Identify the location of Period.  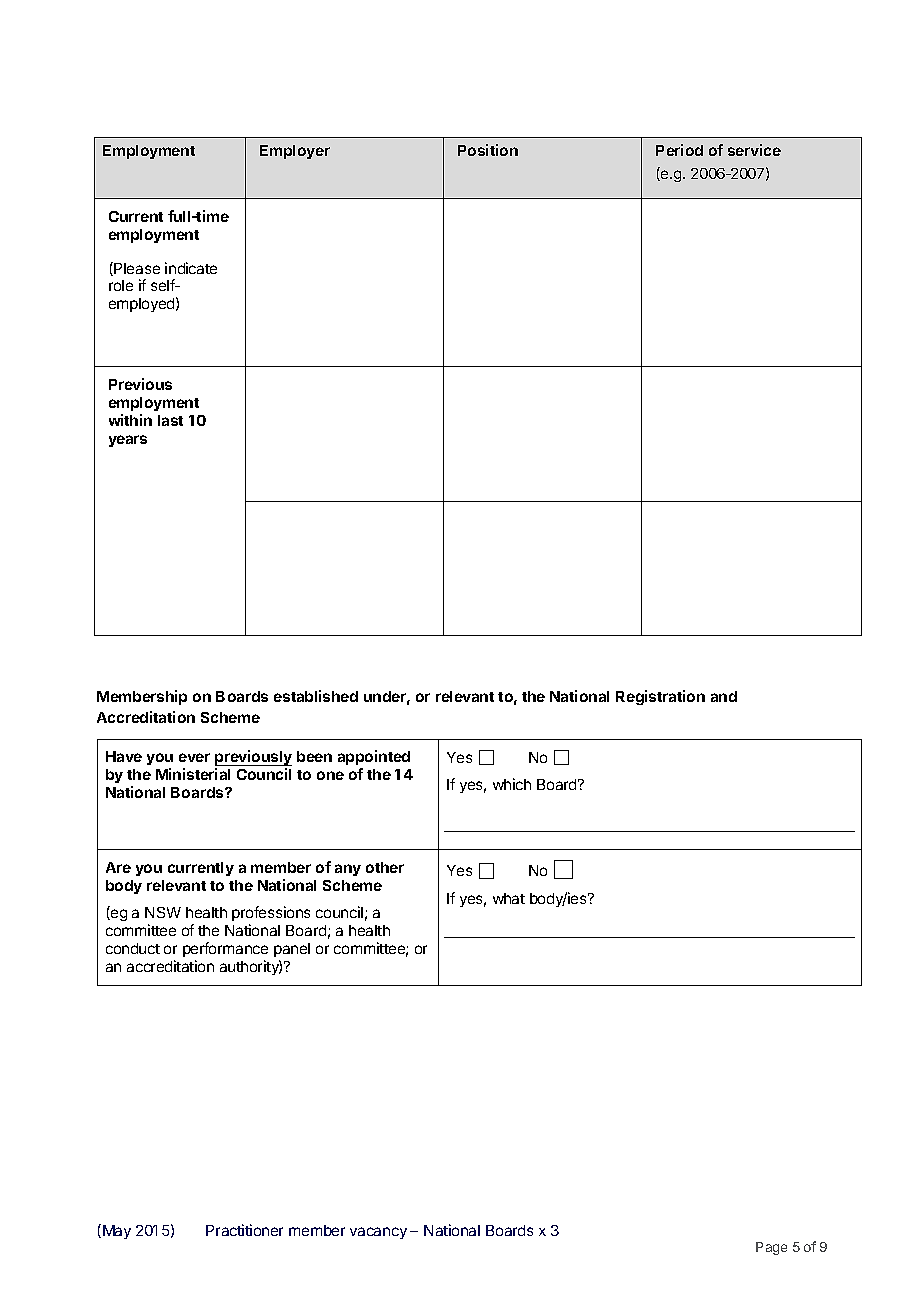
(679, 150).
